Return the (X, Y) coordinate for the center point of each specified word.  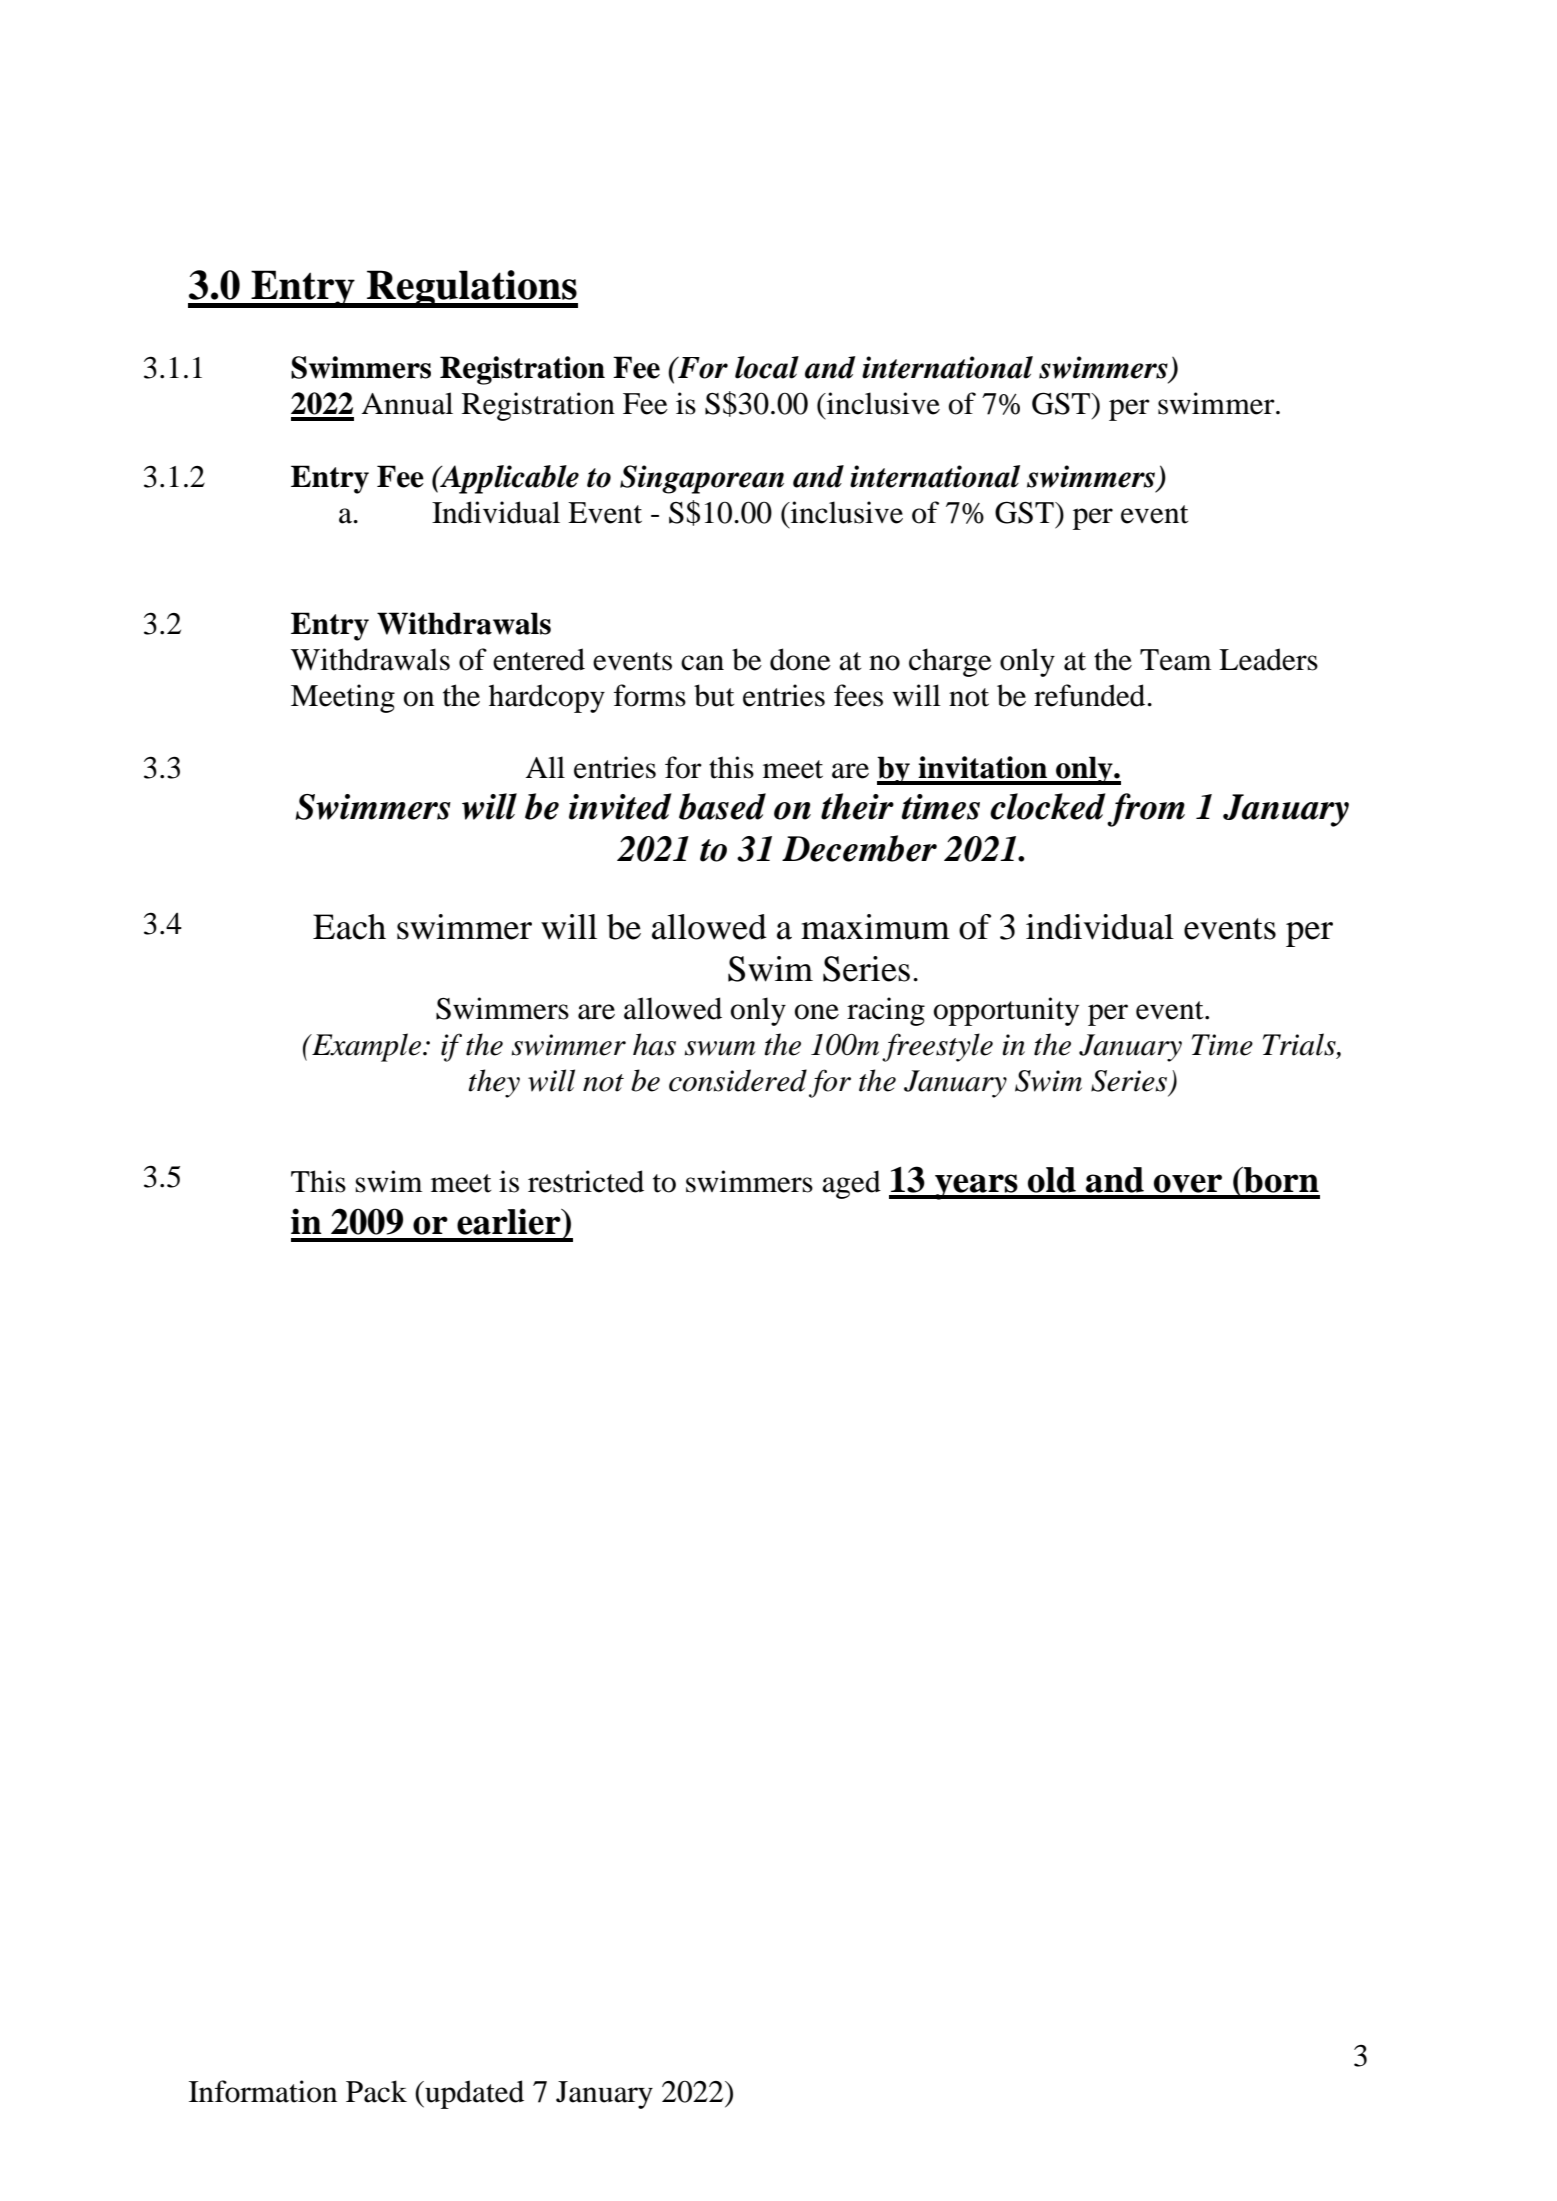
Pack (376, 2091)
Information (263, 2091)
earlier (510, 1221)
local (767, 367)
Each (349, 927)
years (976, 1187)
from (1146, 810)
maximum (875, 927)
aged (851, 1184)
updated (473, 2094)
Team (1175, 660)
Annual (407, 403)
